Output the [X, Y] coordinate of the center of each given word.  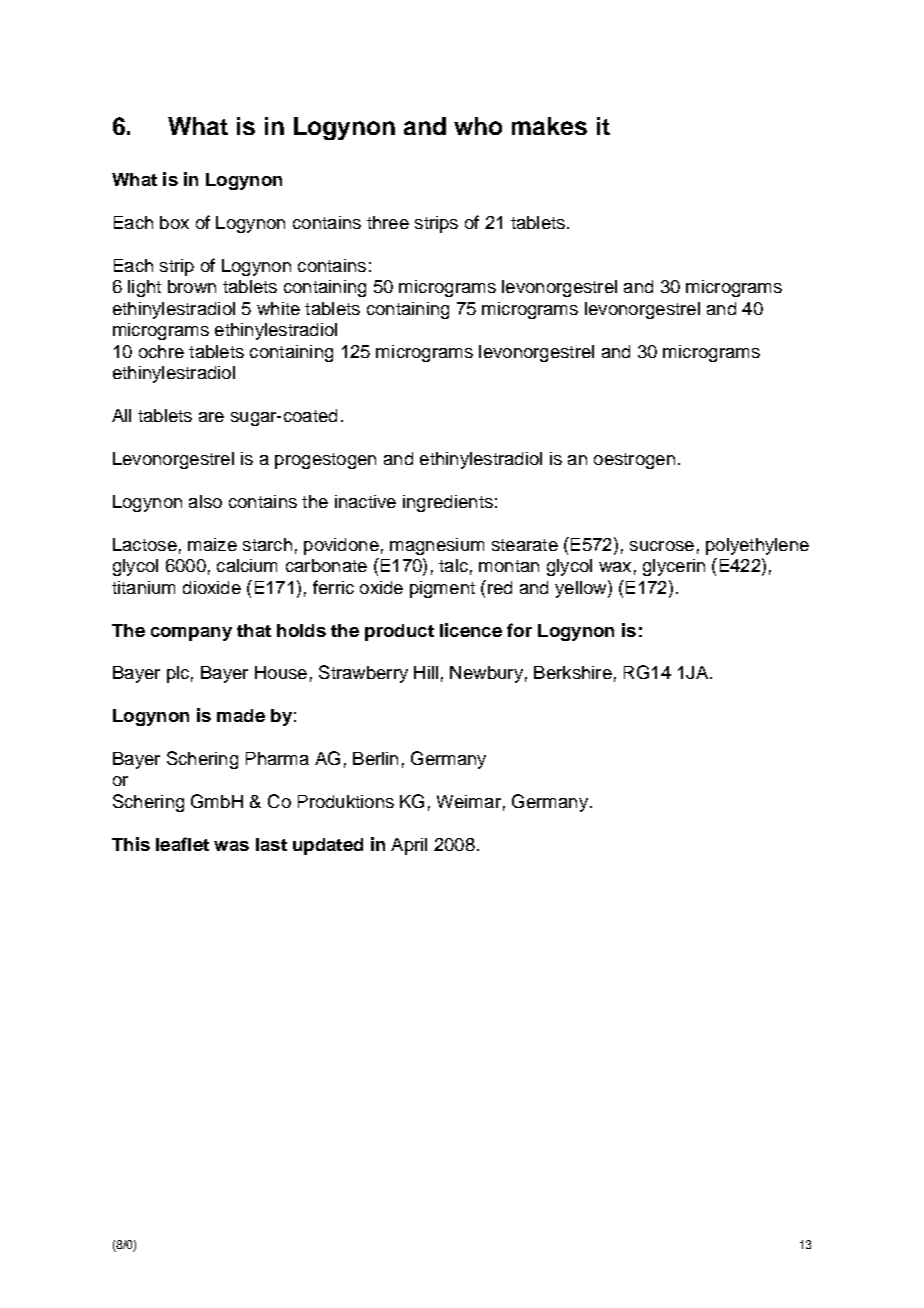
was [231, 846]
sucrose [662, 546]
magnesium [437, 546]
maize [212, 544]
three [388, 222]
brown [192, 286]
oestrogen [634, 461]
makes [549, 126]
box [174, 222]
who [478, 126]
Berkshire [573, 672]
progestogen [325, 461]
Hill [426, 672]
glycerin [674, 567]
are [211, 417]
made [241, 715]
